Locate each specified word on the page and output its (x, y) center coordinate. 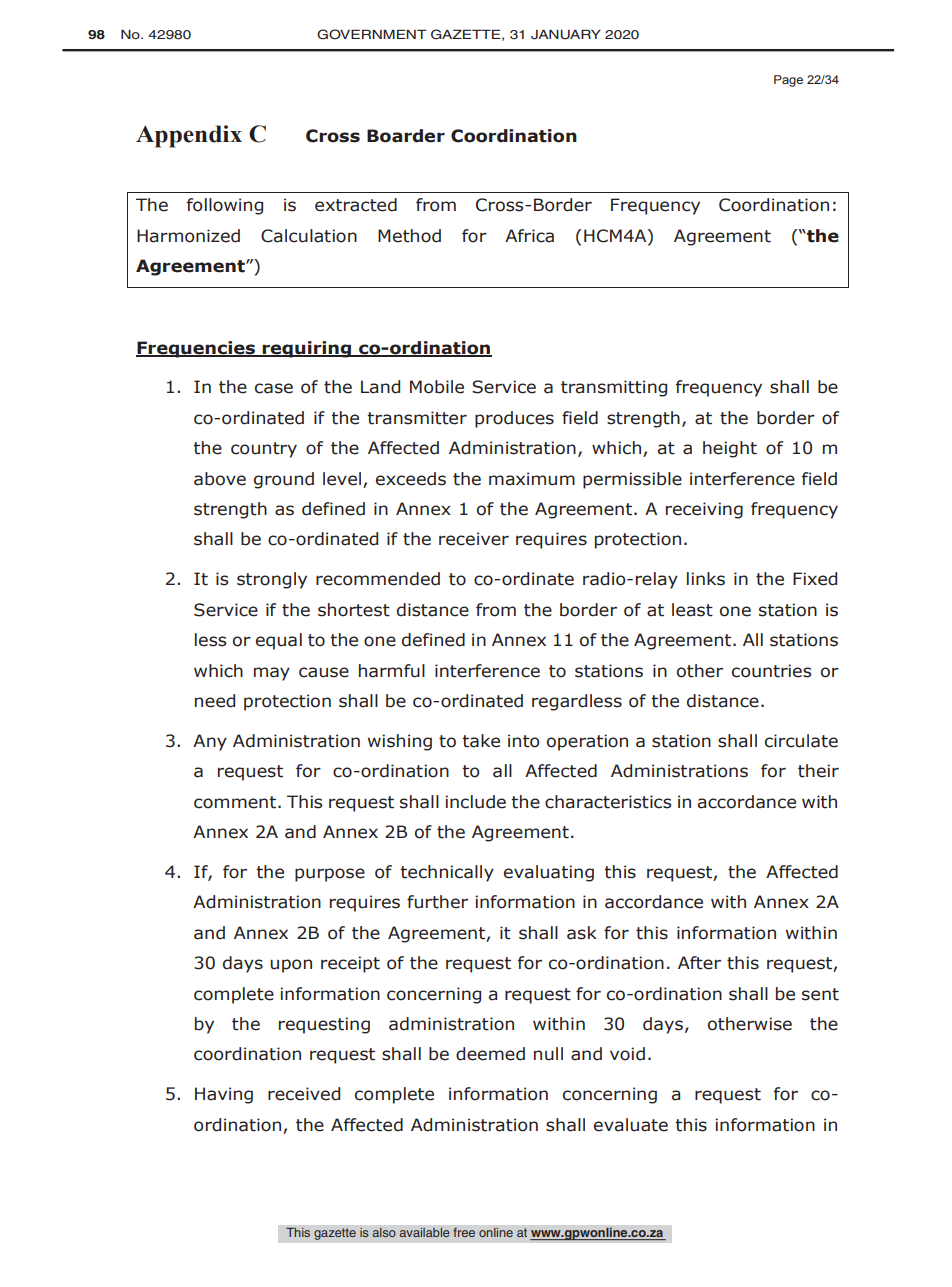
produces (514, 419)
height (730, 449)
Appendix (189, 136)
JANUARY (566, 34)
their (818, 771)
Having (224, 1095)
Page (788, 81)
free (464, 1232)
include (475, 802)
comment (236, 802)
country (264, 450)
